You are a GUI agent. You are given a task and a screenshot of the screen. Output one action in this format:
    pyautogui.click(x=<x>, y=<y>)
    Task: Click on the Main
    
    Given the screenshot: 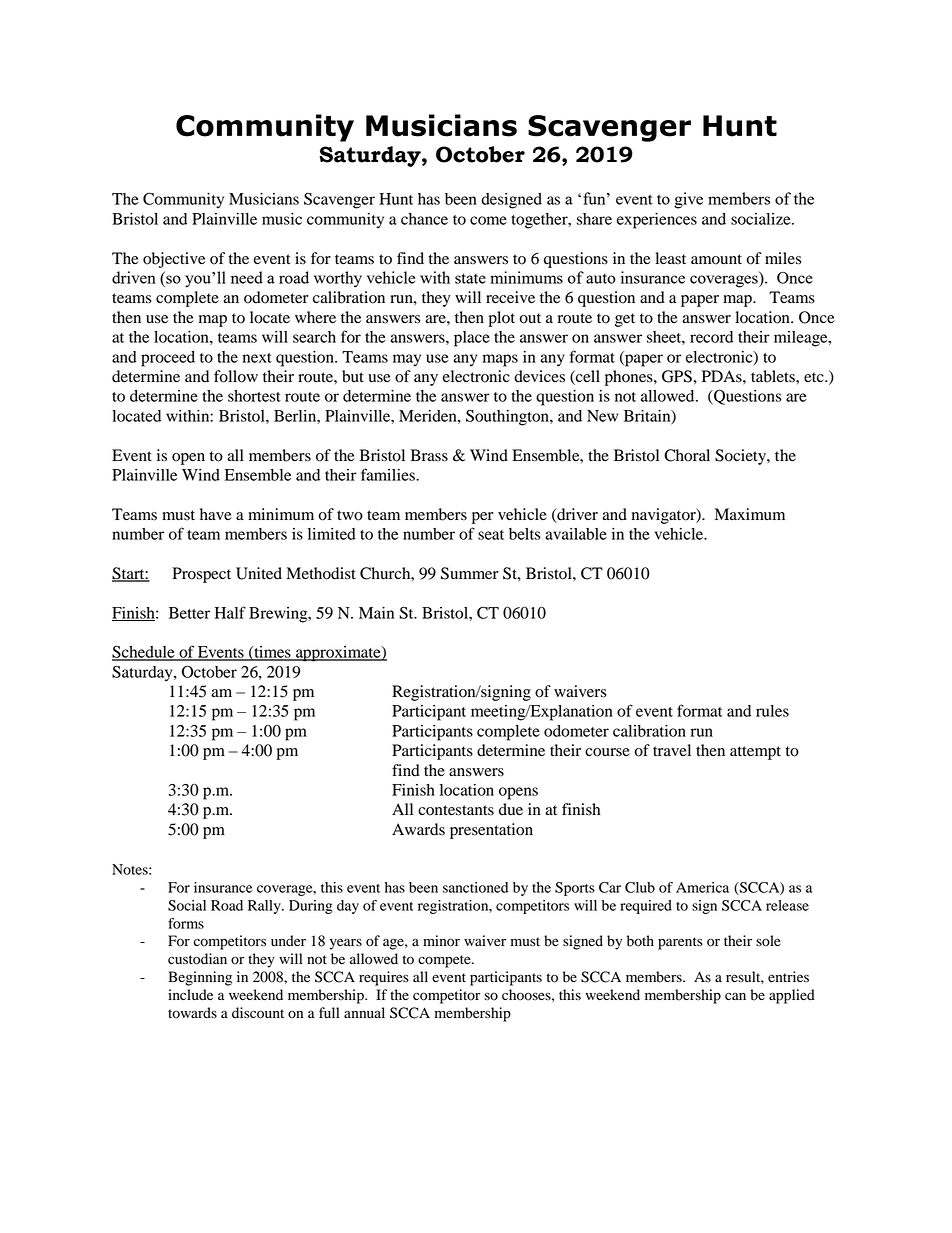 What is the action you would take?
    pyautogui.click(x=376, y=613)
